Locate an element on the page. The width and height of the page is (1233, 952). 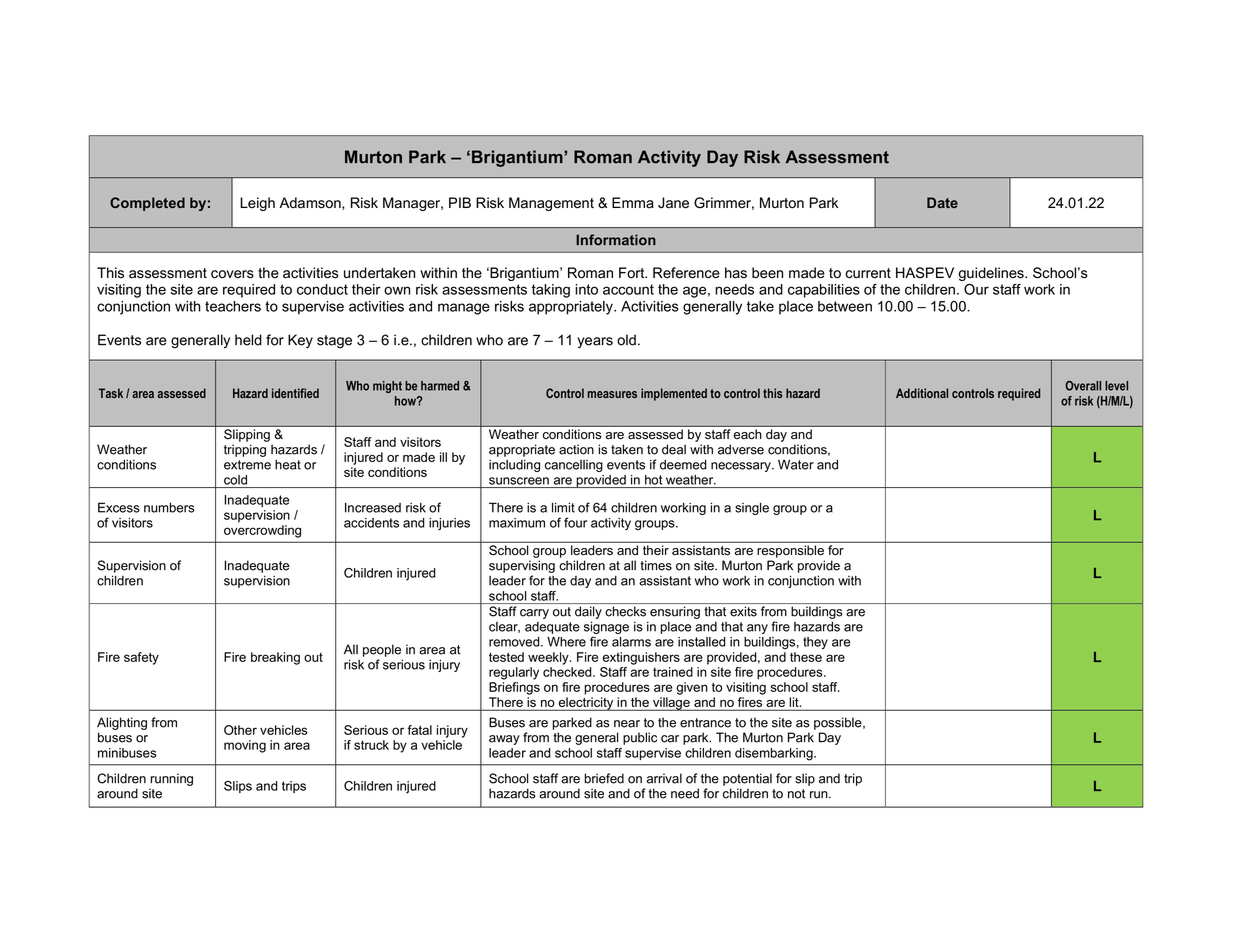
cold is located at coordinates (235, 480).
